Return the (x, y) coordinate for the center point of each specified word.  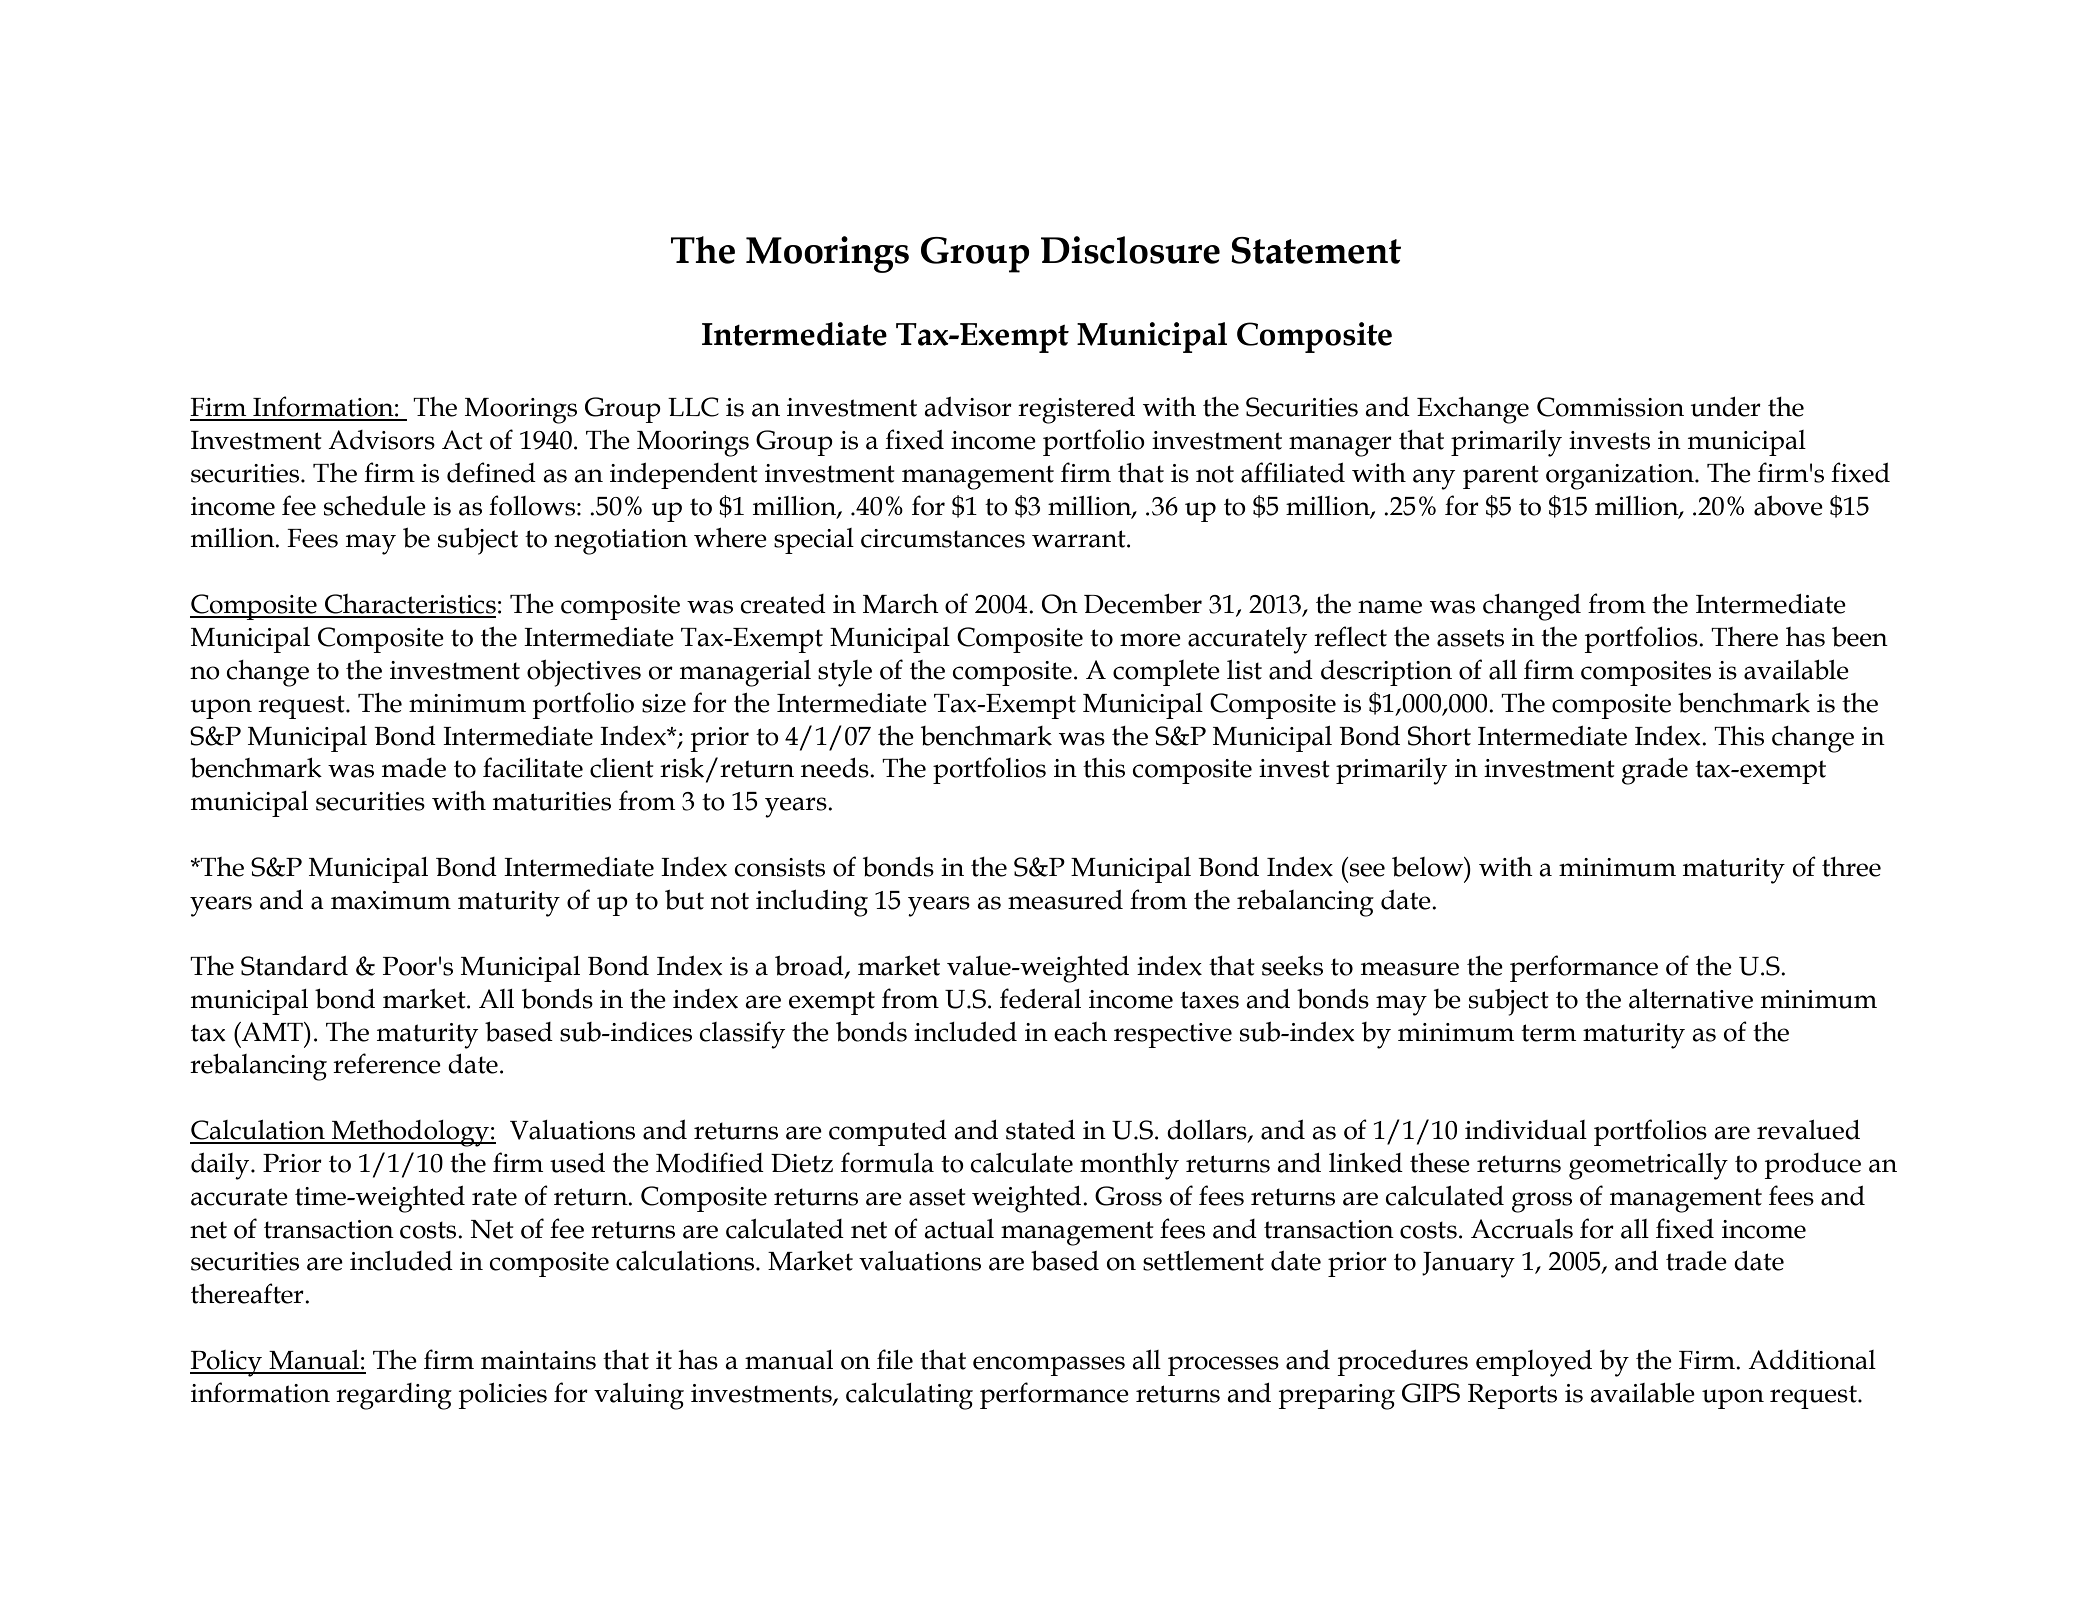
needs (836, 768)
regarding (394, 1396)
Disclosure (1130, 250)
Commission (1610, 407)
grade (1655, 771)
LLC (693, 407)
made (414, 768)
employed (1534, 1363)
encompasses (1049, 1366)
